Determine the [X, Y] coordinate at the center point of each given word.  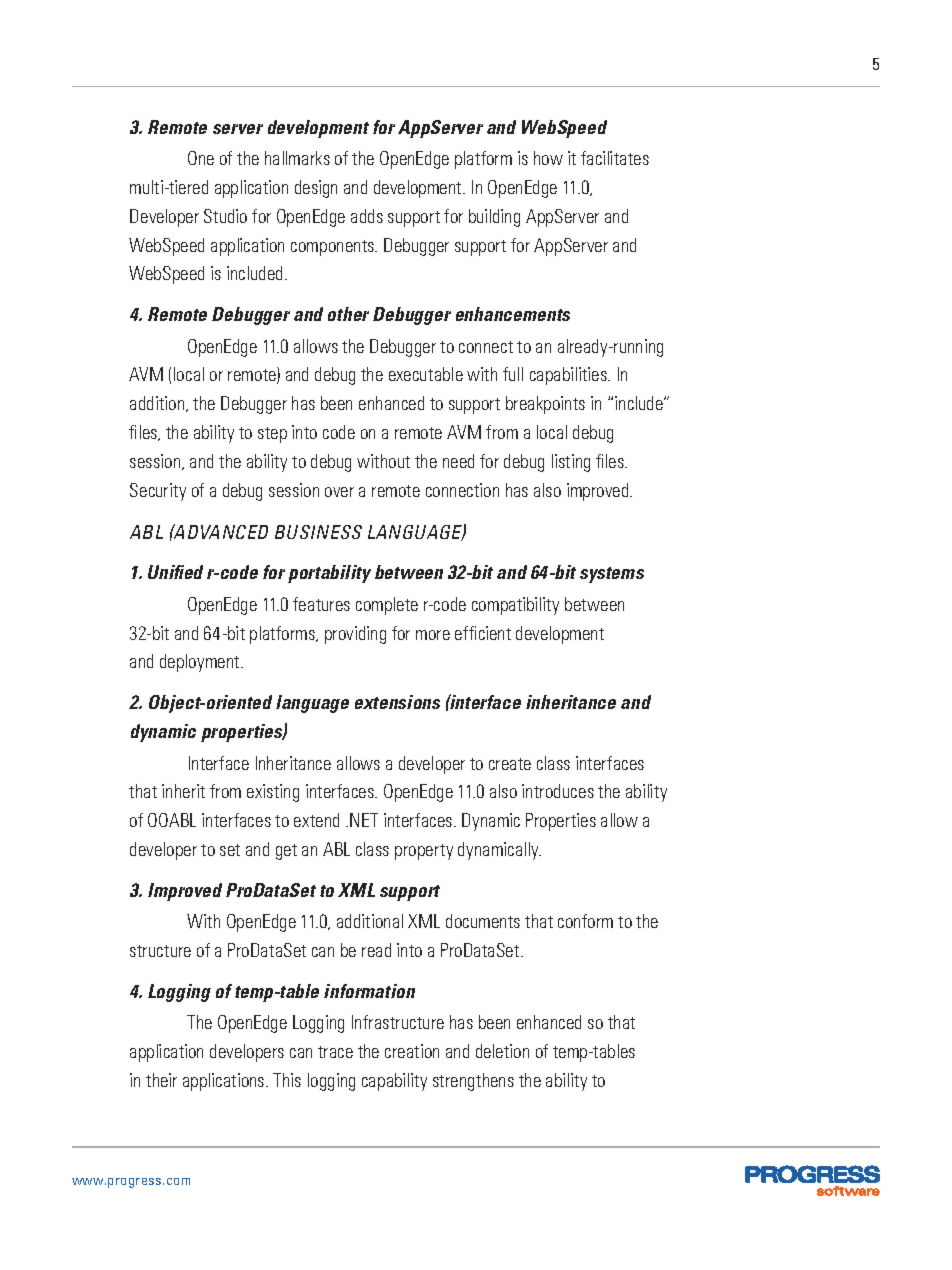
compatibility [515, 606]
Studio [225, 216]
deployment [201, 663]
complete [387, 606]
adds [367, 216]
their [161, 1080]
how [548, 158]
